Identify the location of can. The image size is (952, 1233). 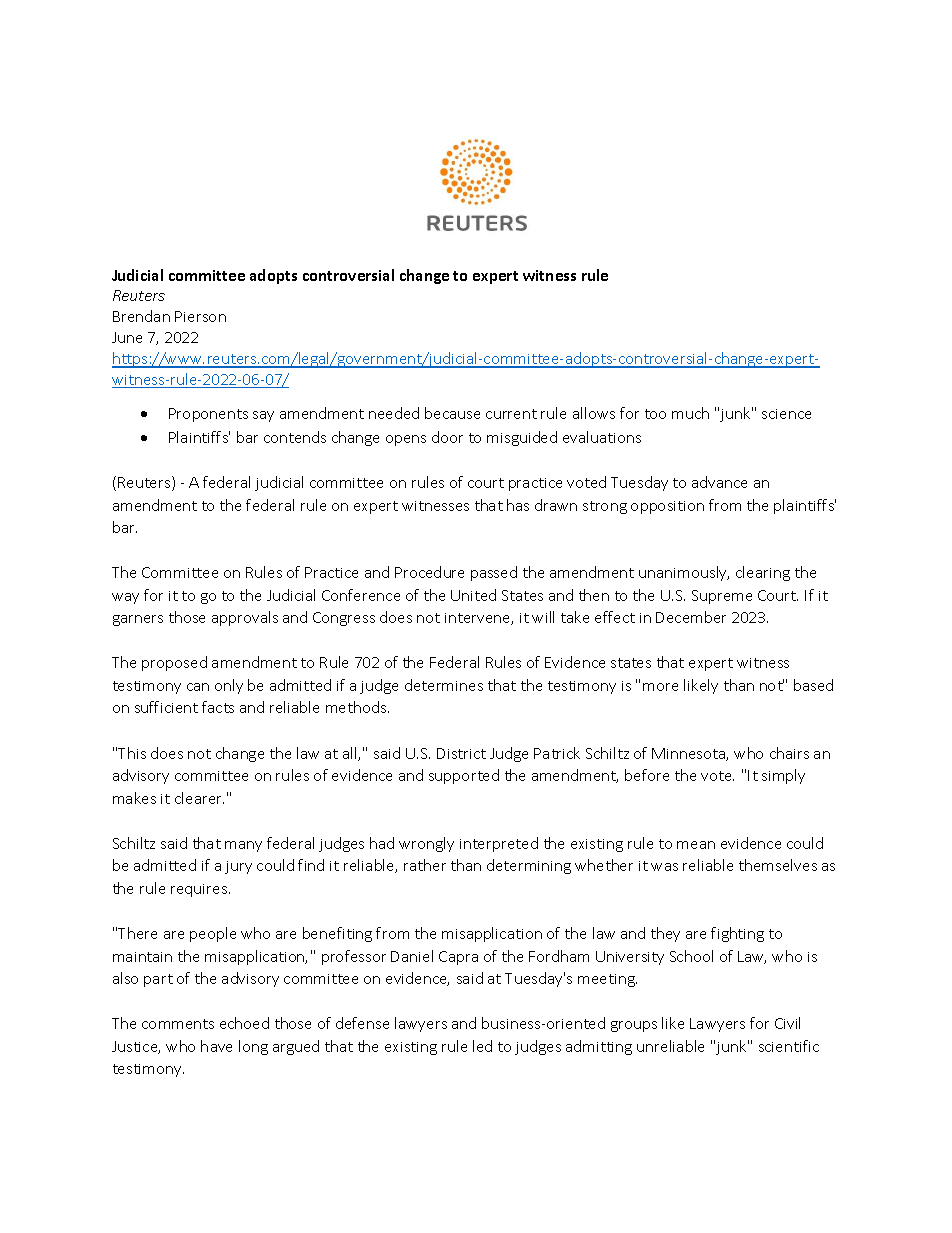
(198, 687).
